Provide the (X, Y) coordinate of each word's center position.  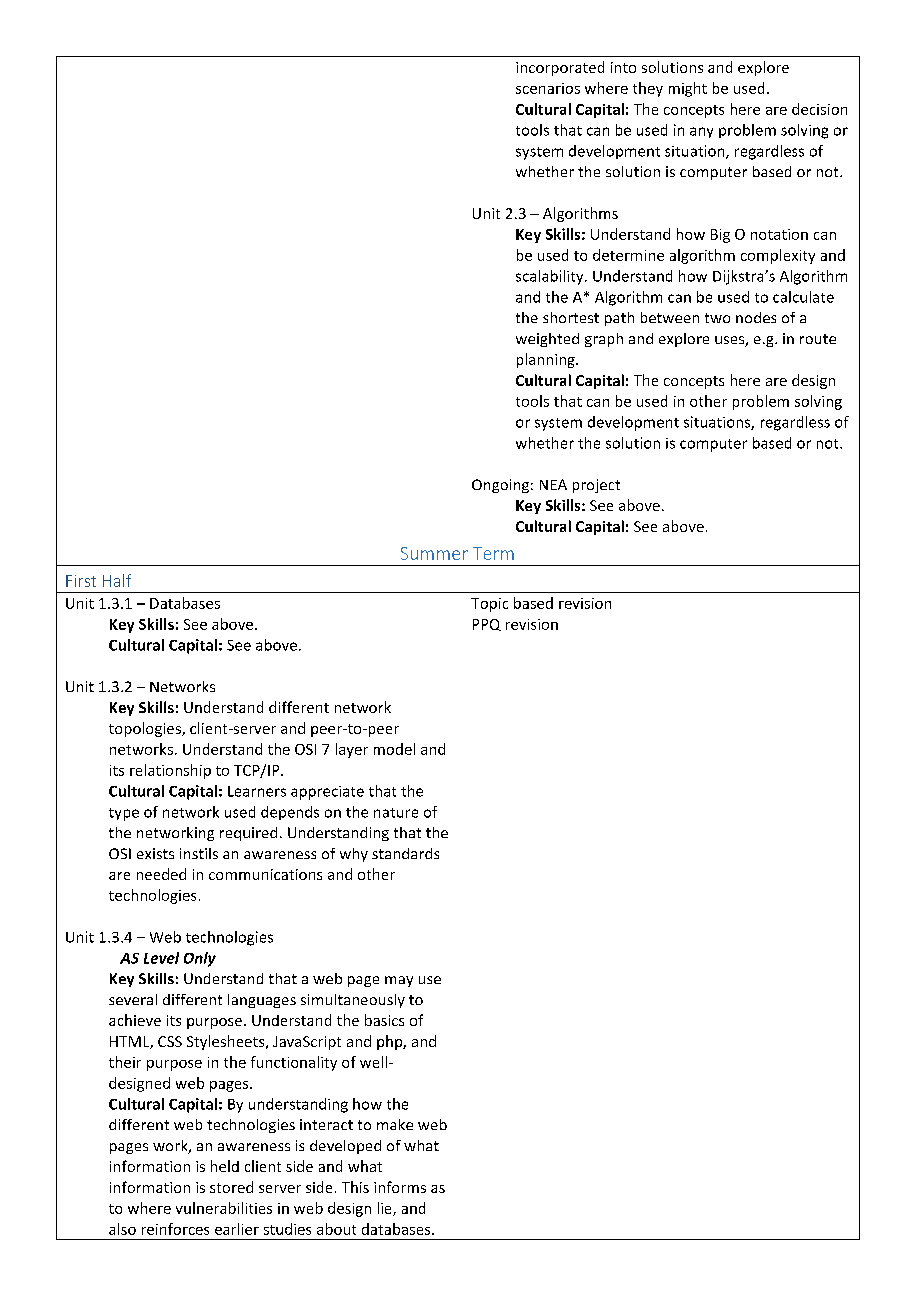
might (688, 89)
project (596, 486)
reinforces (175, 1229)
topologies (146, 729)
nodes (756, 317)
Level (161, 958)
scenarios (548, 88)
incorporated (560, 68)
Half (117, 580)
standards (405, 853)
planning (547, 360)
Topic (489, 605)
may (399, 981)
